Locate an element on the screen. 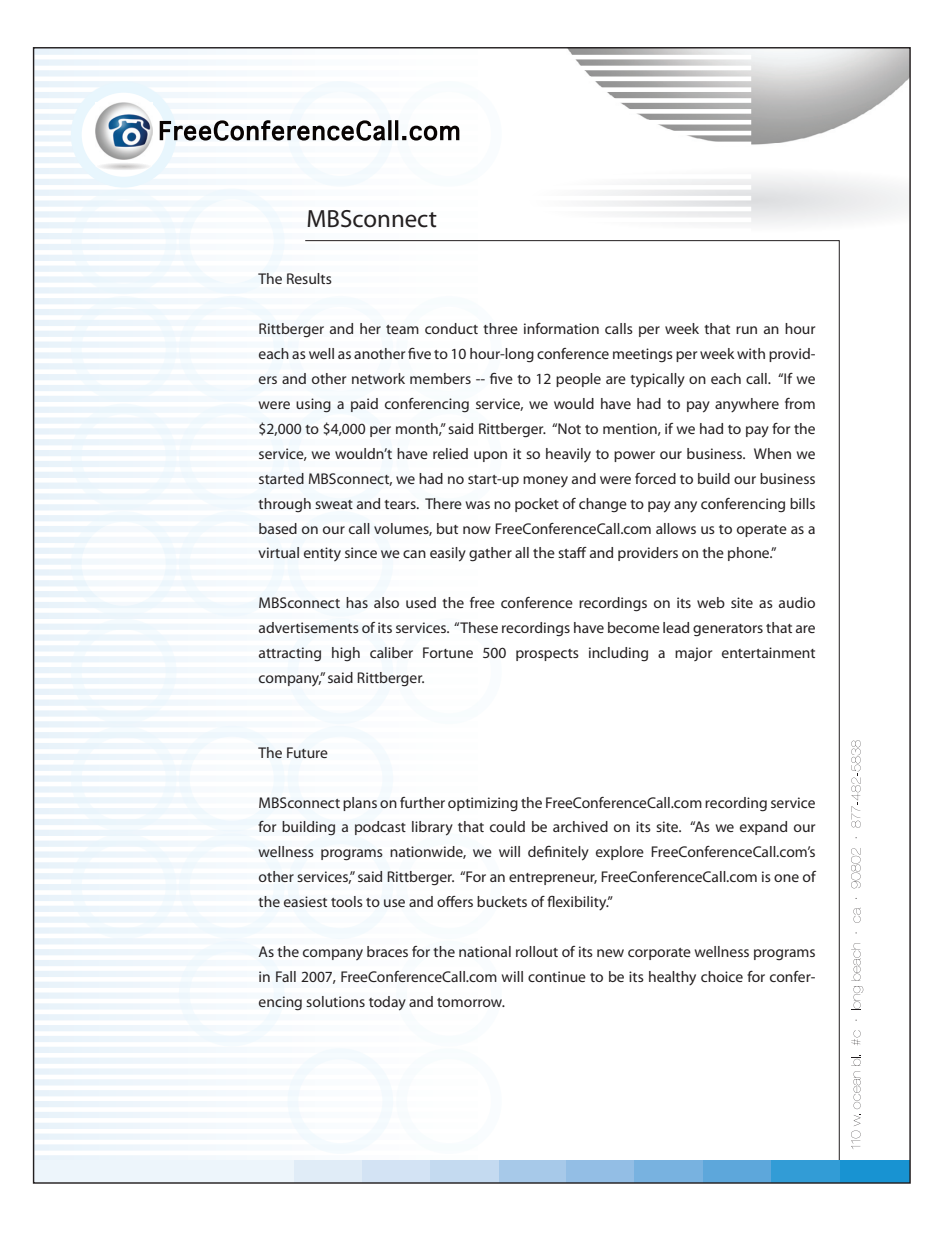 The height and width of the screenshot is (1233, 952). prospects is located at coordinates (547, 655).
